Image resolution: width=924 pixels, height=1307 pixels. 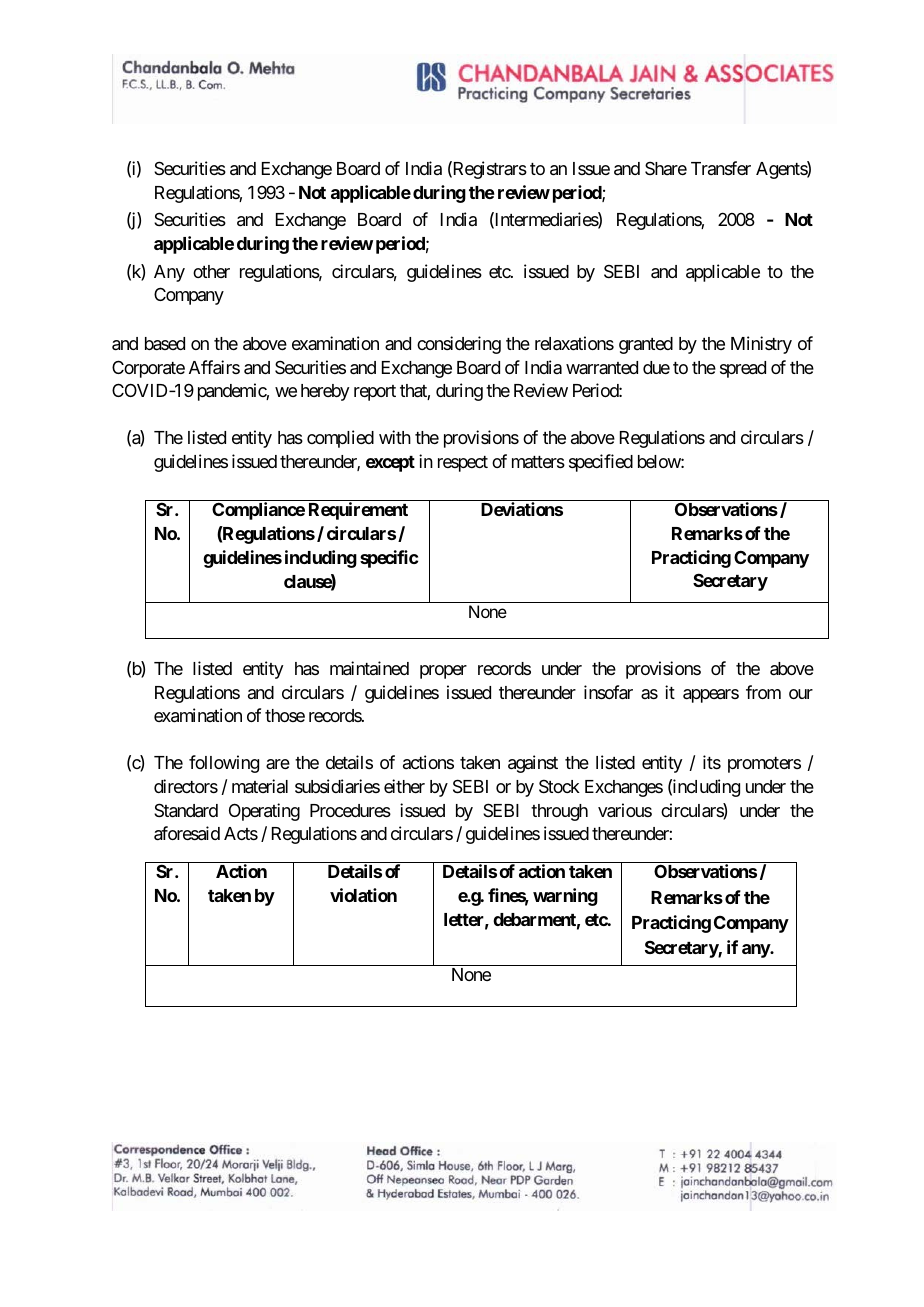 I want to click on Transfer, so click(x=721, y=168).
